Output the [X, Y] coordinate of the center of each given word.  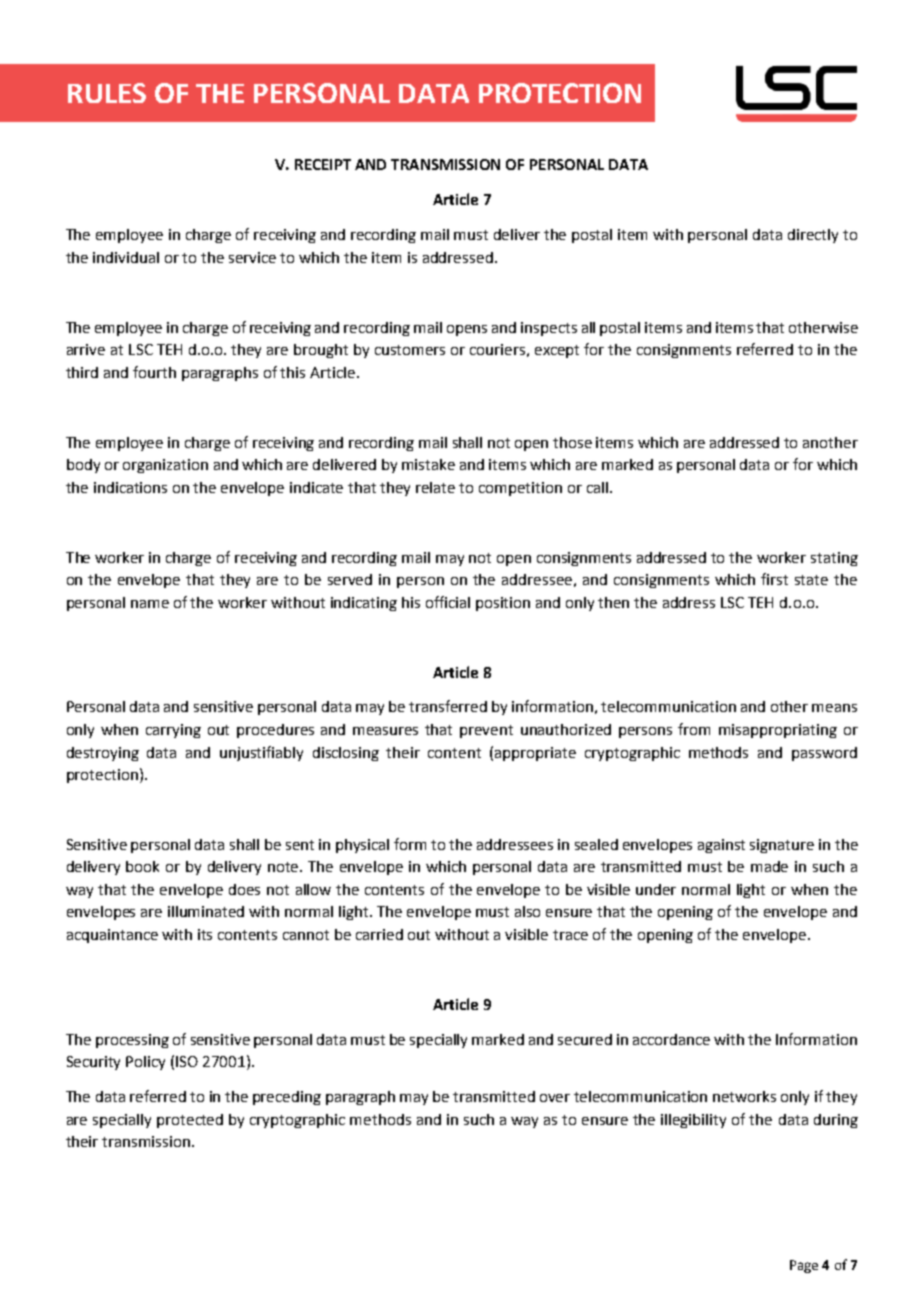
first [774, 579]
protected [190, 1121]
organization [165, 466]
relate [435, 487]
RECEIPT [323, 164]
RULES [107, 93]
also [527, 911]
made [769, 866]
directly [813, 236]
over [555, 1098]
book [142, 866]
